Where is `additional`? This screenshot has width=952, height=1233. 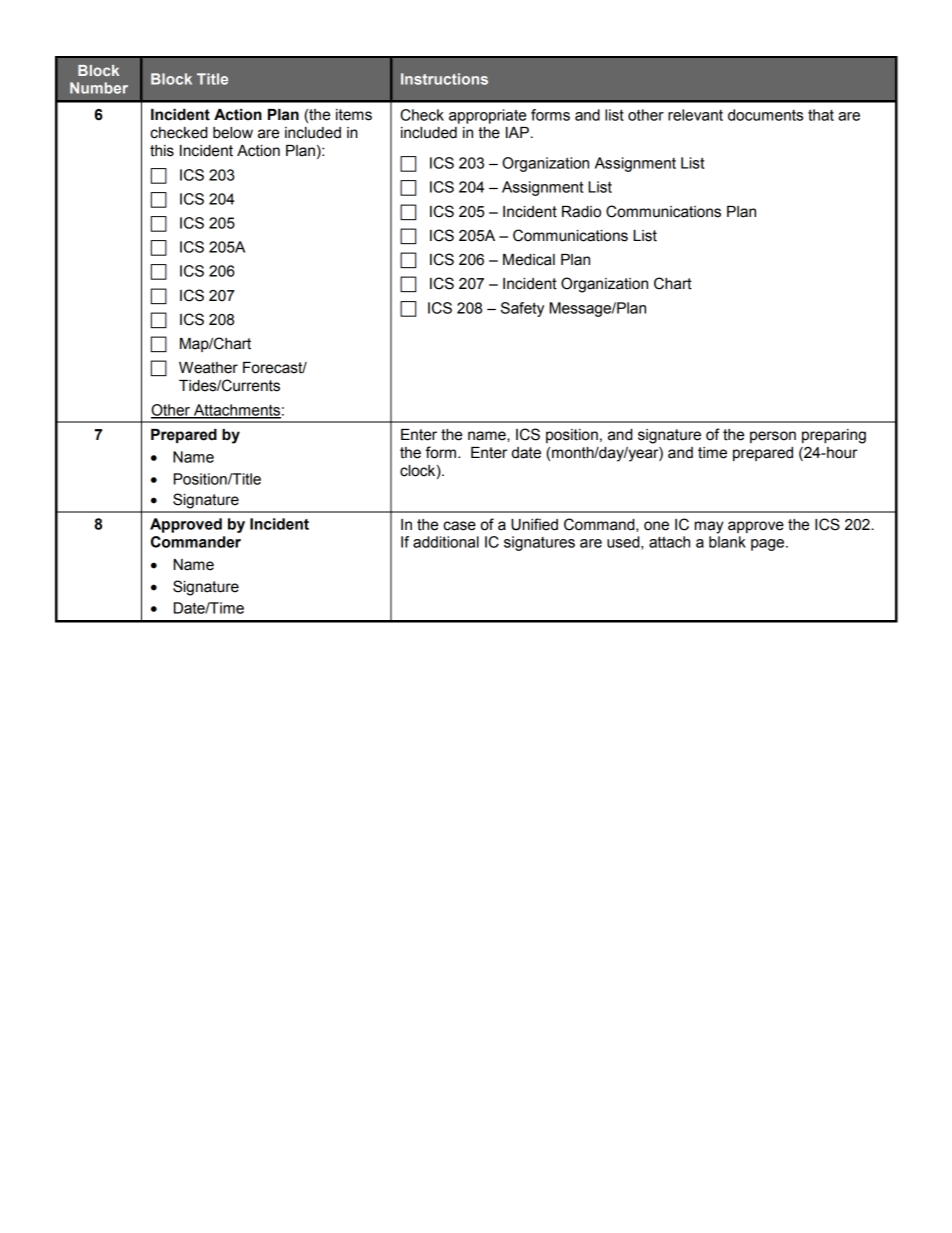 additional is located at coordinates (446, 542).
